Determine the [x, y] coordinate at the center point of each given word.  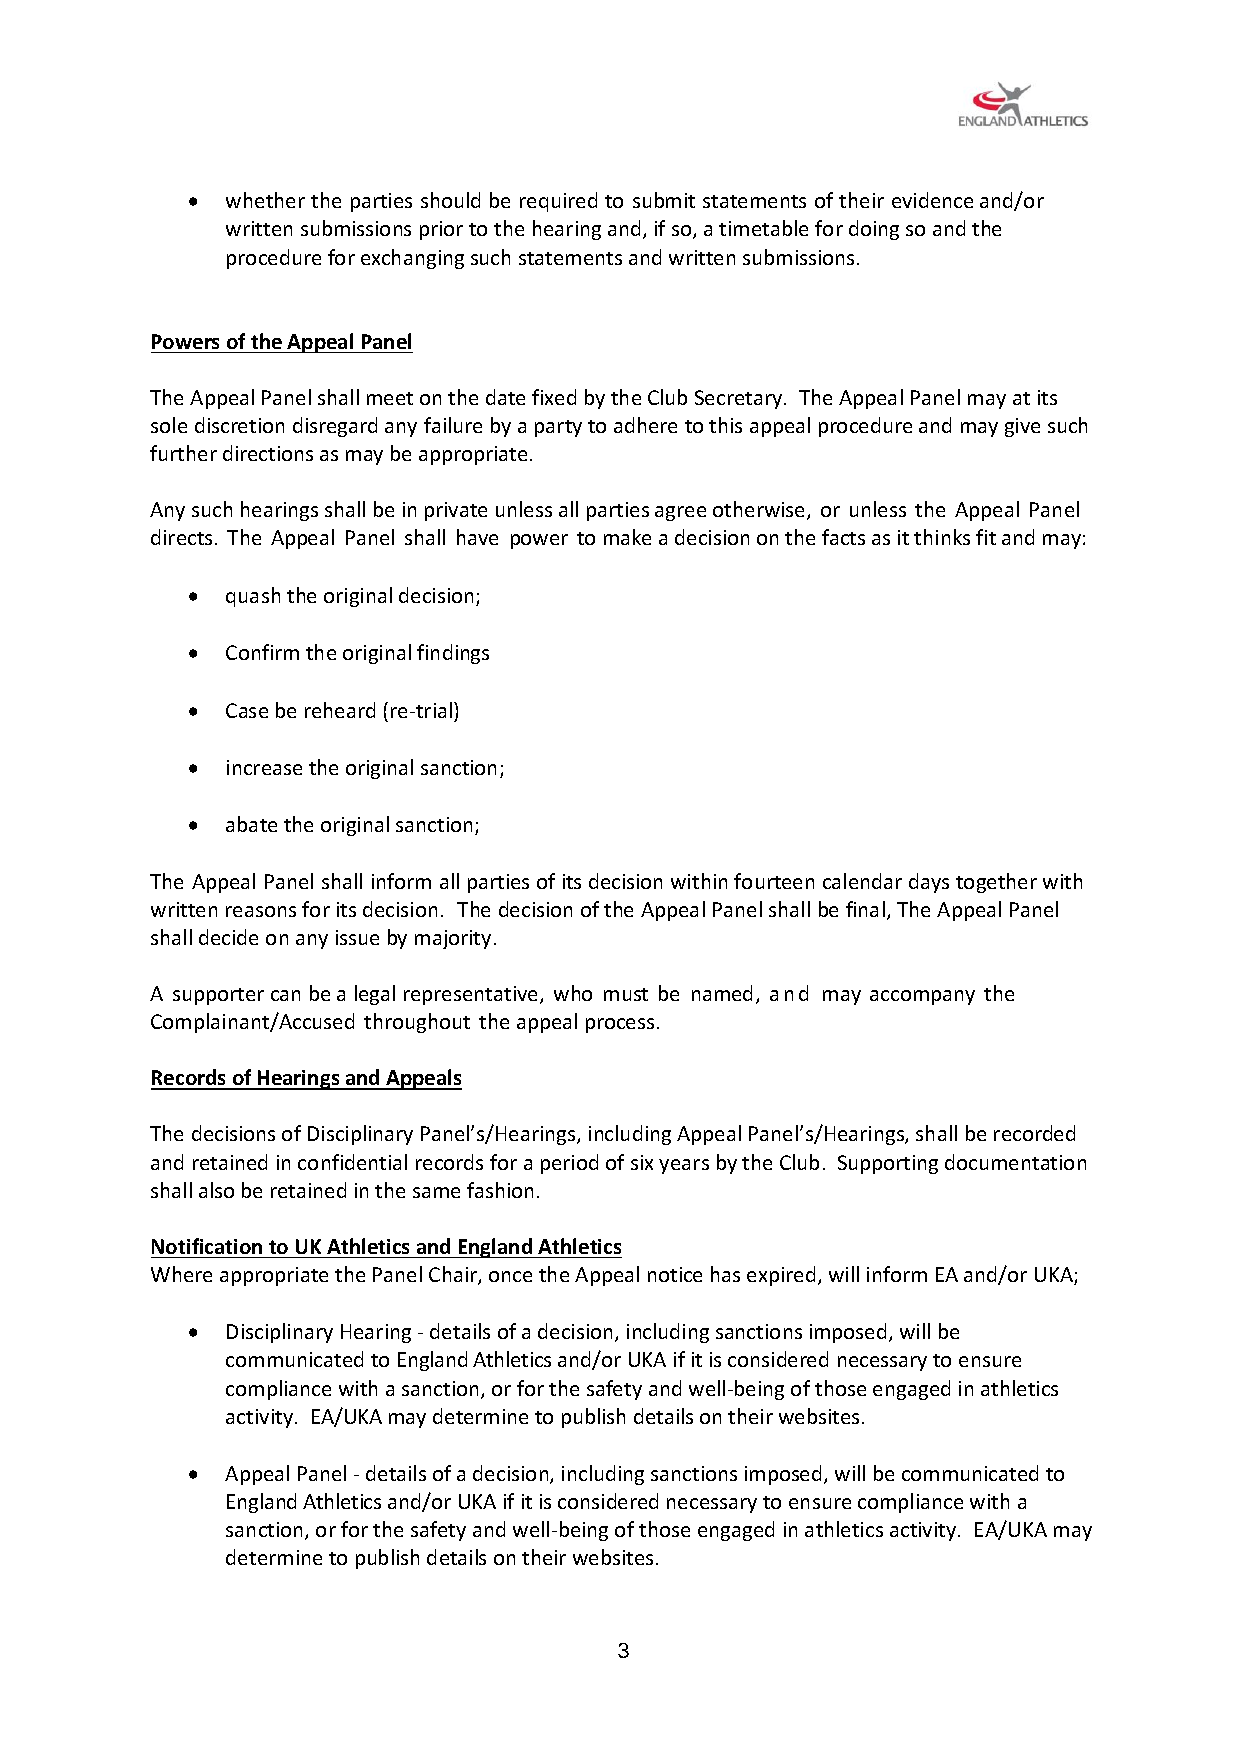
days [929, 883]
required [558, 202]
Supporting [888, 1164]
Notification [207, 1246]
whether [265, 200]
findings [453, 654]
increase [264, 767]
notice [675, 1274]
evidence [932, 200]
